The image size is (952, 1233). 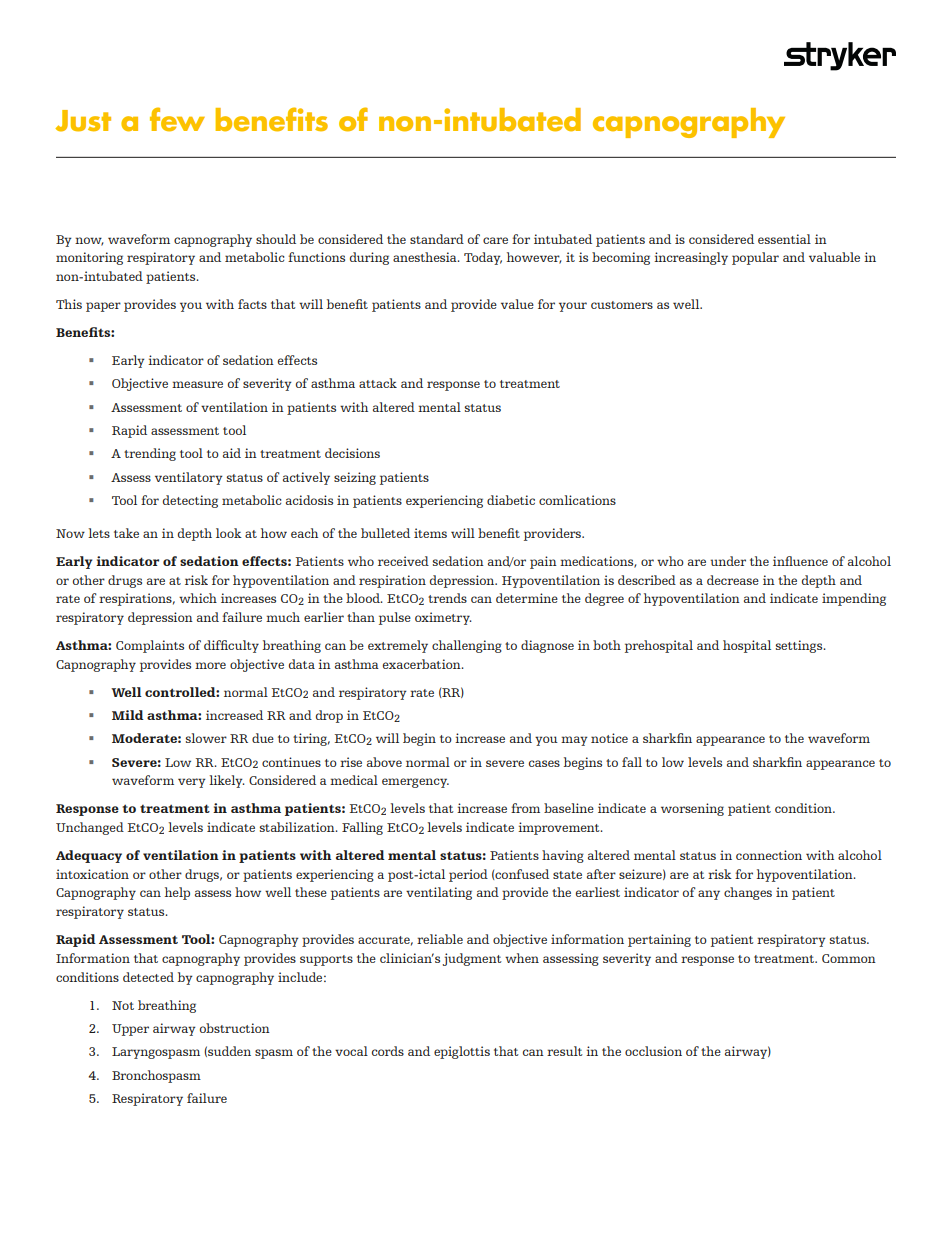 What do you see at coordinates (462, 1052) in the screenshot?
I see `epiglottis` at bounding box center [462, 1052].
